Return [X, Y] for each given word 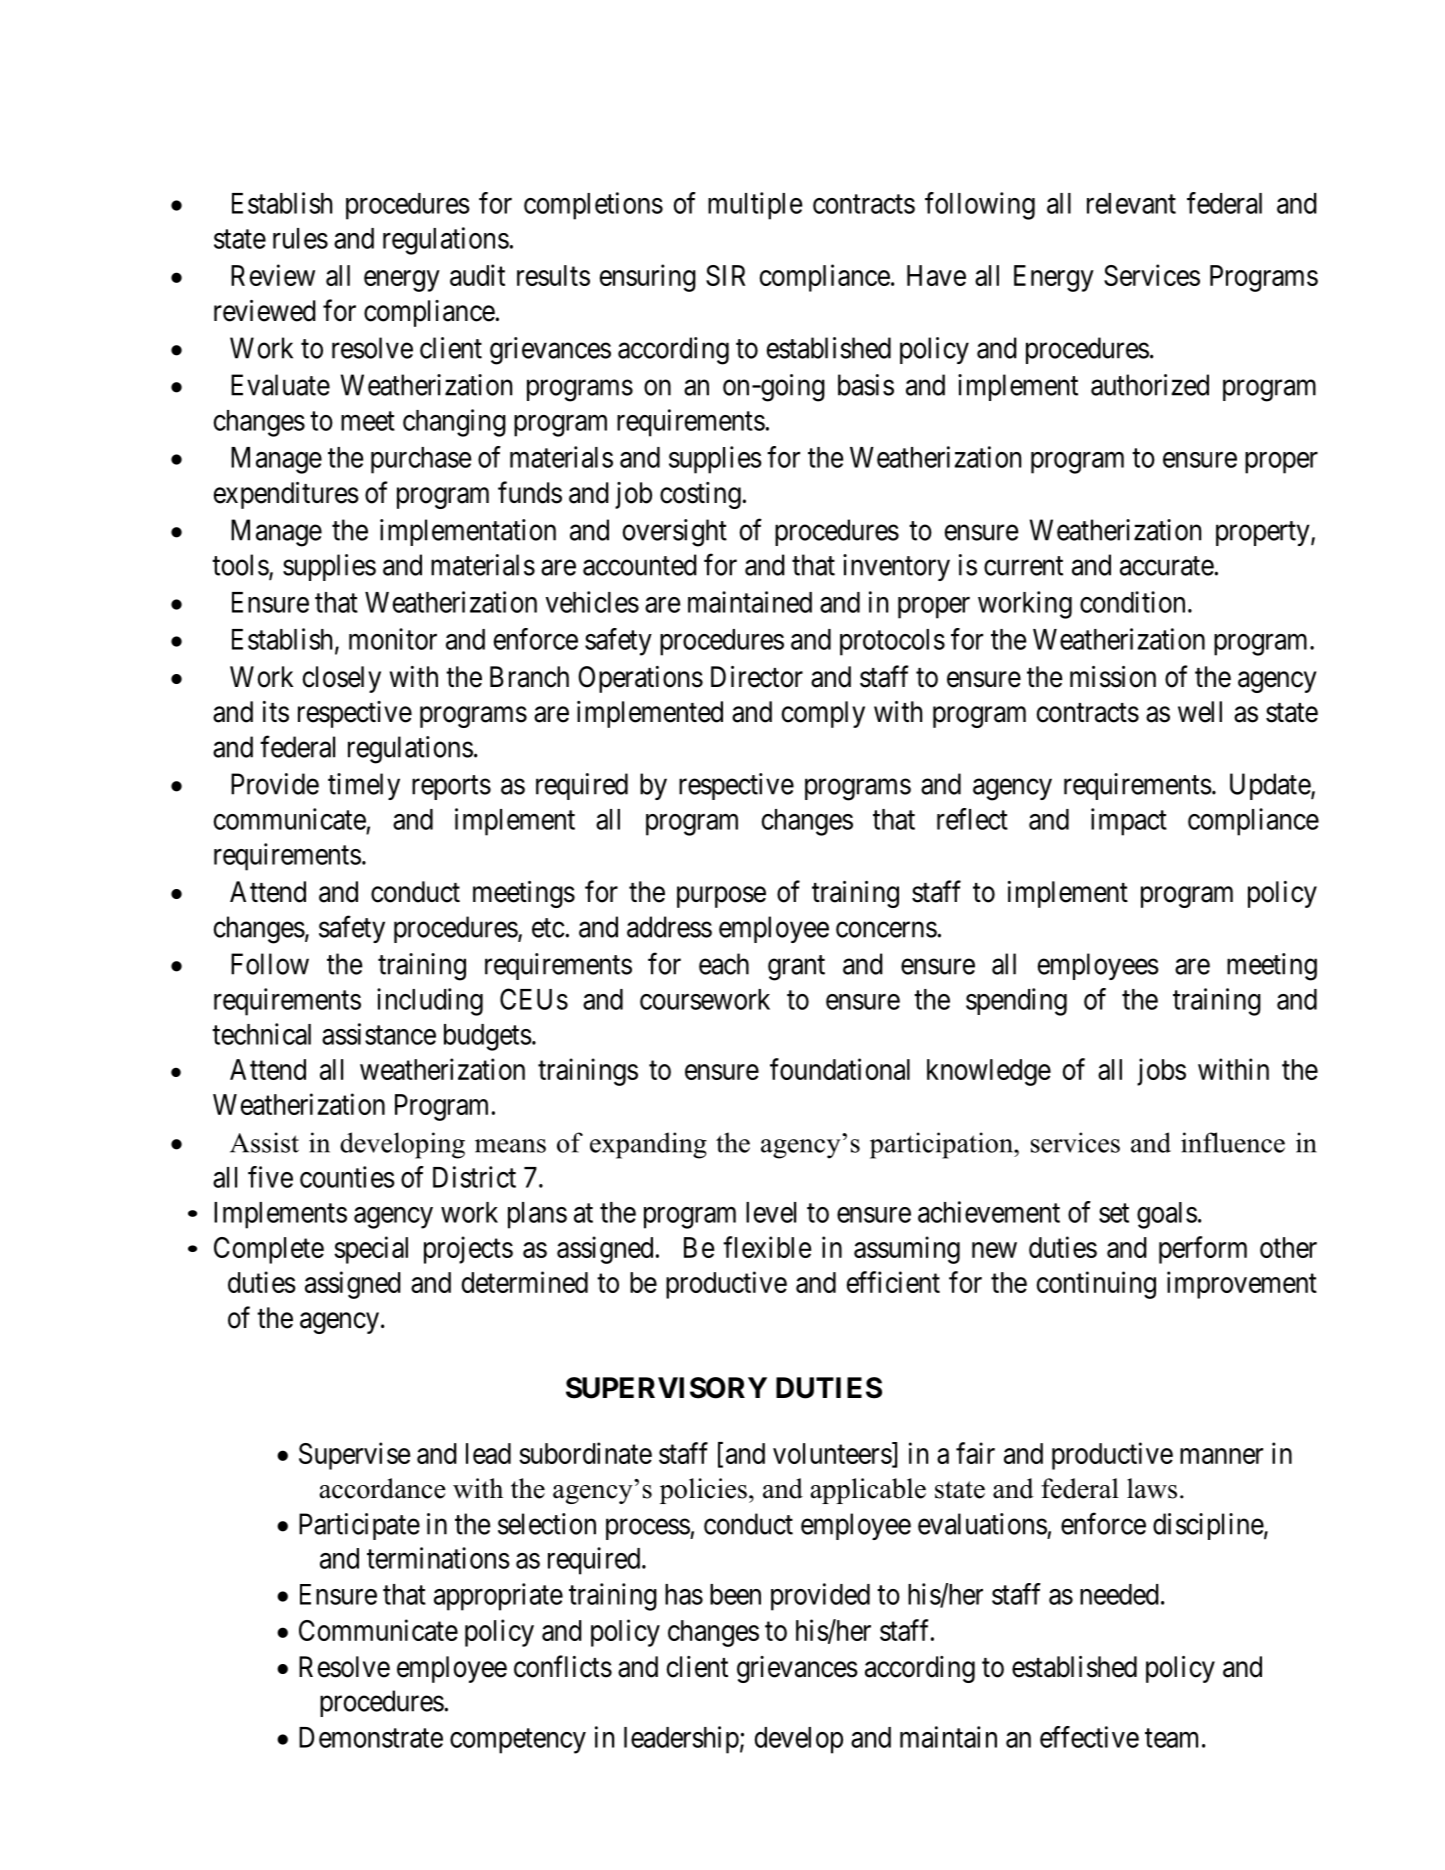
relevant [1131, 203]
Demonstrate [371, 1737]
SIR [726, 275]
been [735, 1594]
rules [300, 238]
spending [1016, 1002]
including [430, 1002]
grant [796, 968]
